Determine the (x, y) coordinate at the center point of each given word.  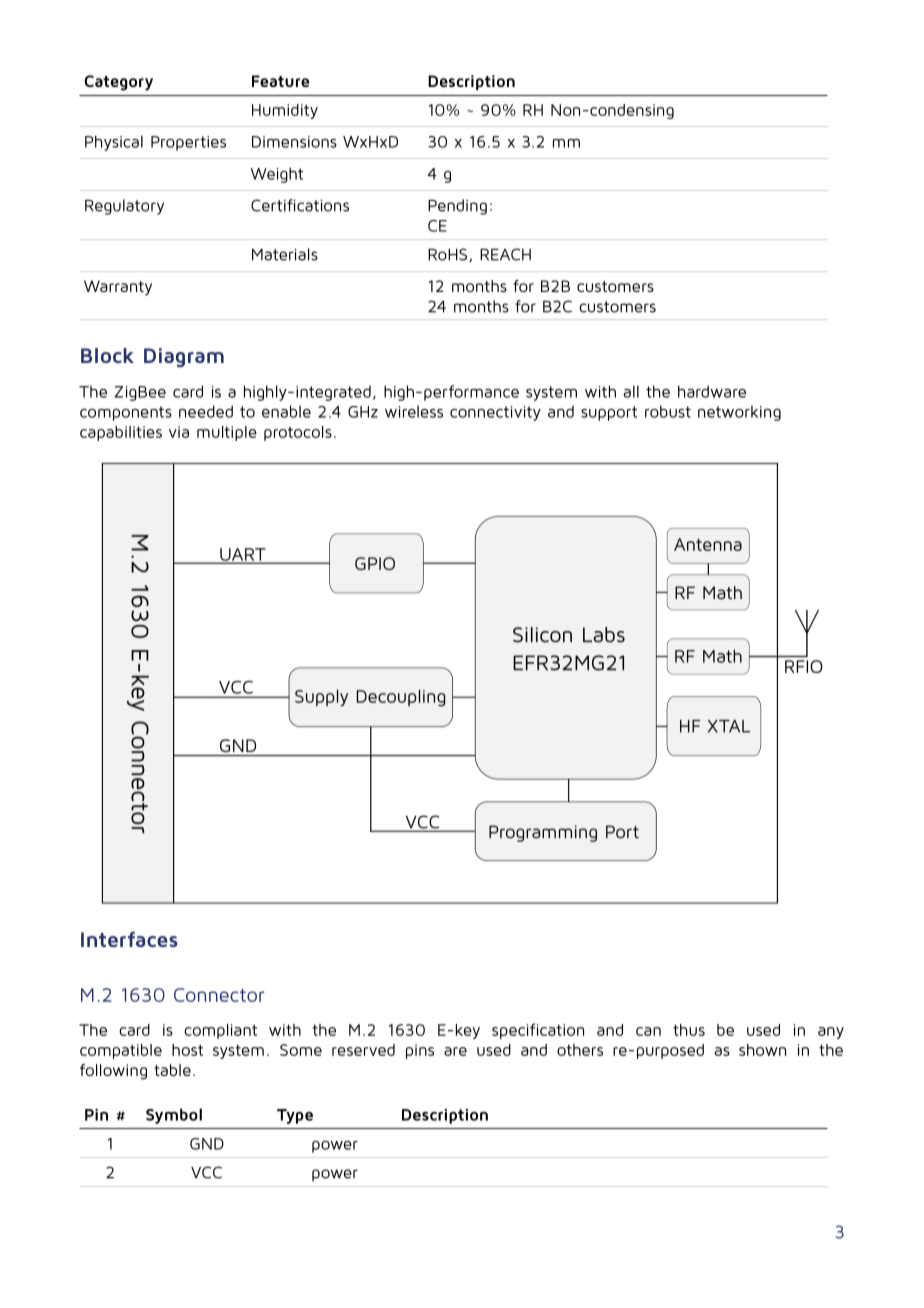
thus (689, 1030)
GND (207, 1144)
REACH (505, 254)
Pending (457, 207)
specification (538, 1031)
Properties (188, 143)
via (179, 432)
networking (739, 413)
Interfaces (129, 939)
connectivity (495, 413)
